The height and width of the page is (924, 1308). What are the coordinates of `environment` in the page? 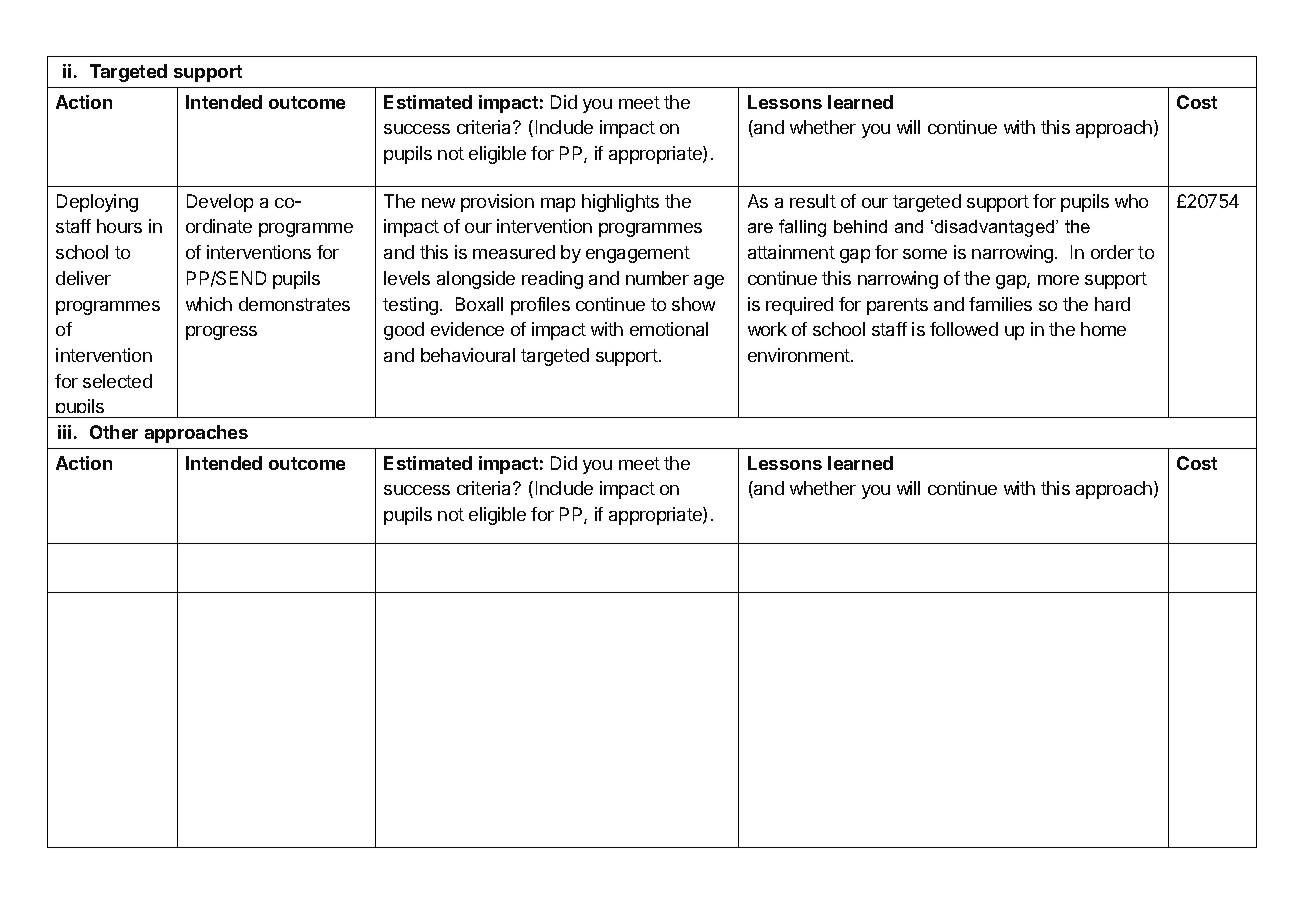 It's located at (800, 355).
